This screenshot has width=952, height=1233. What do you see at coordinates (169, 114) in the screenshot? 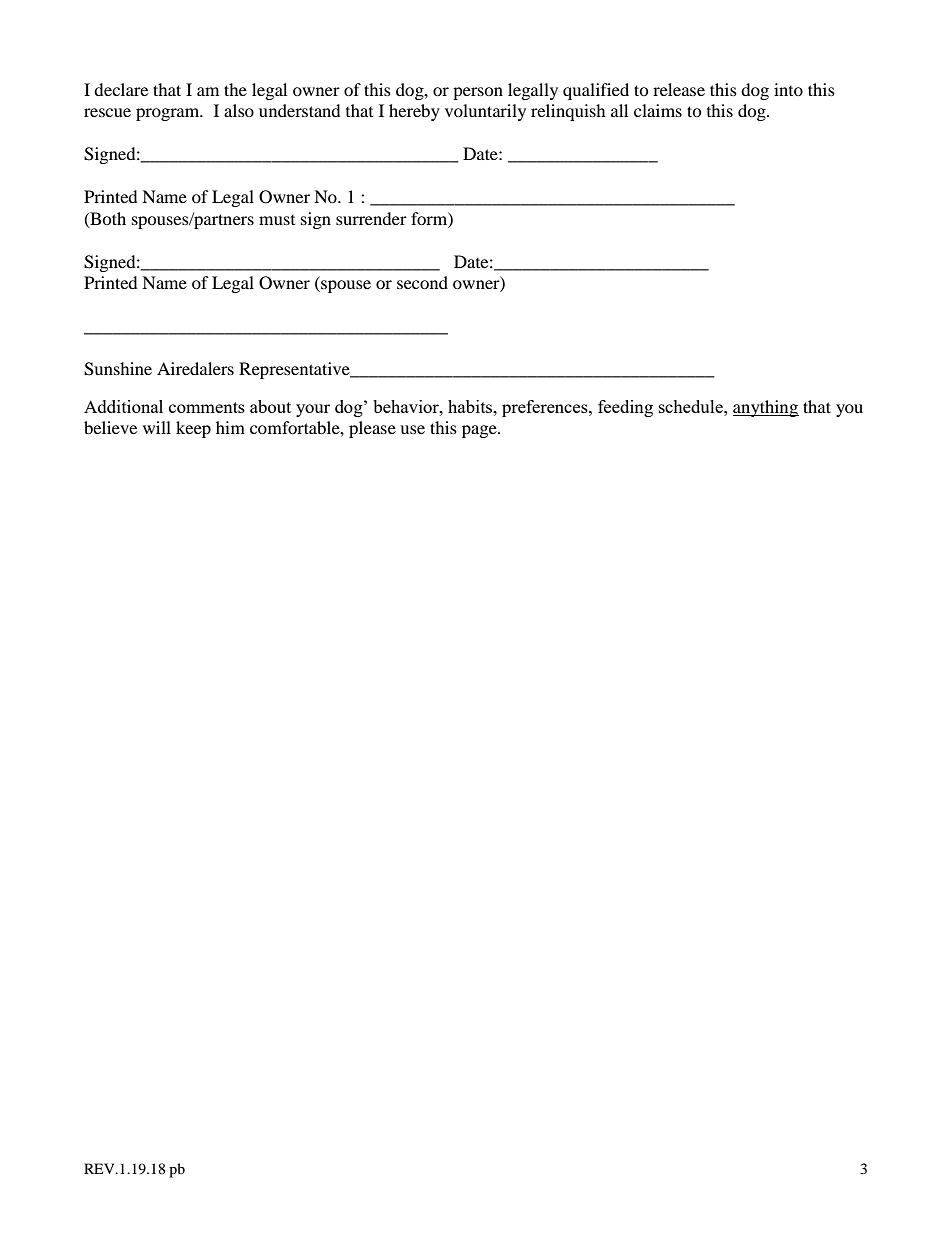
I see `program` at bounding box center [169, 114].
